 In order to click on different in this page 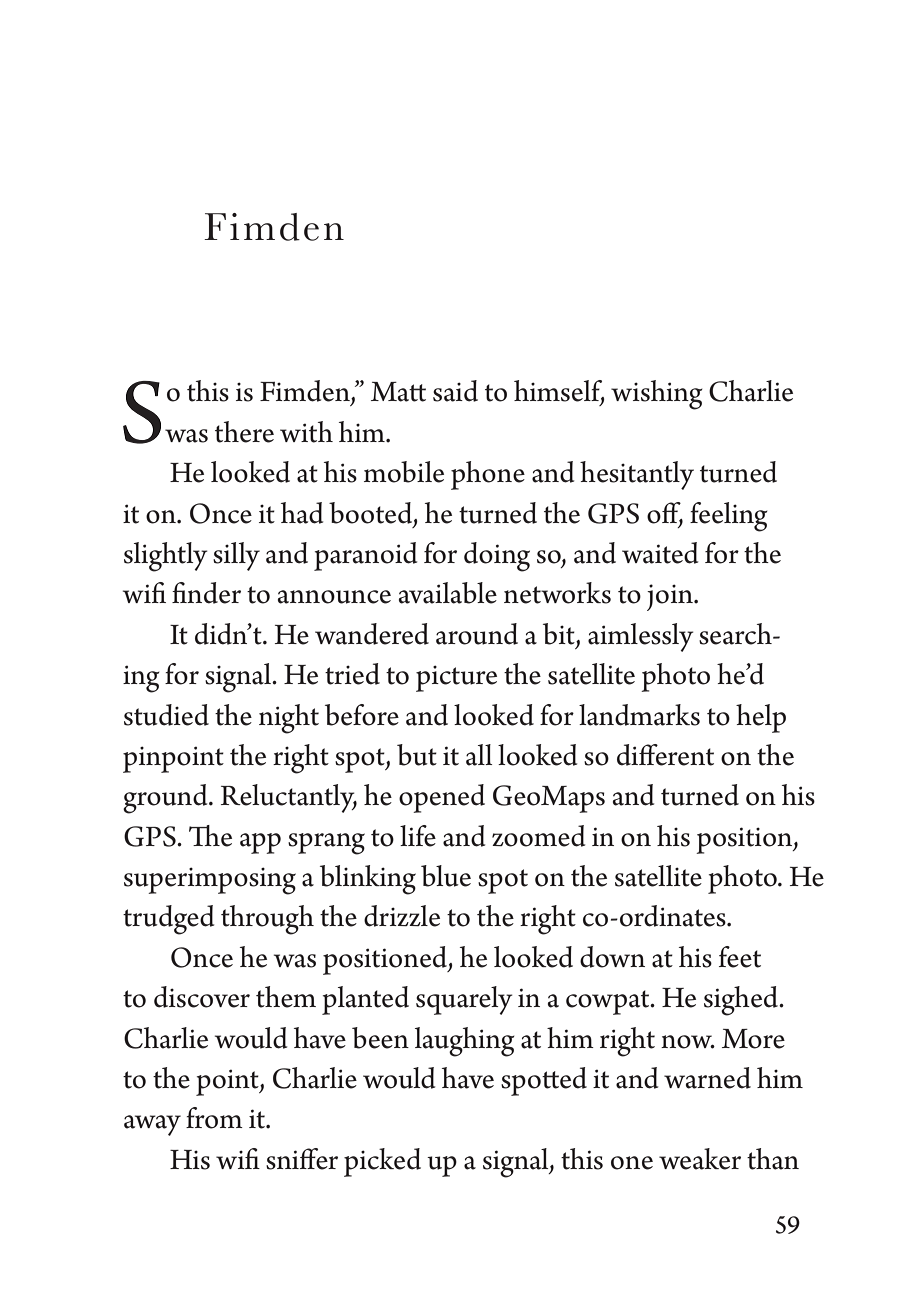, I will do `click(665, 755)`.
